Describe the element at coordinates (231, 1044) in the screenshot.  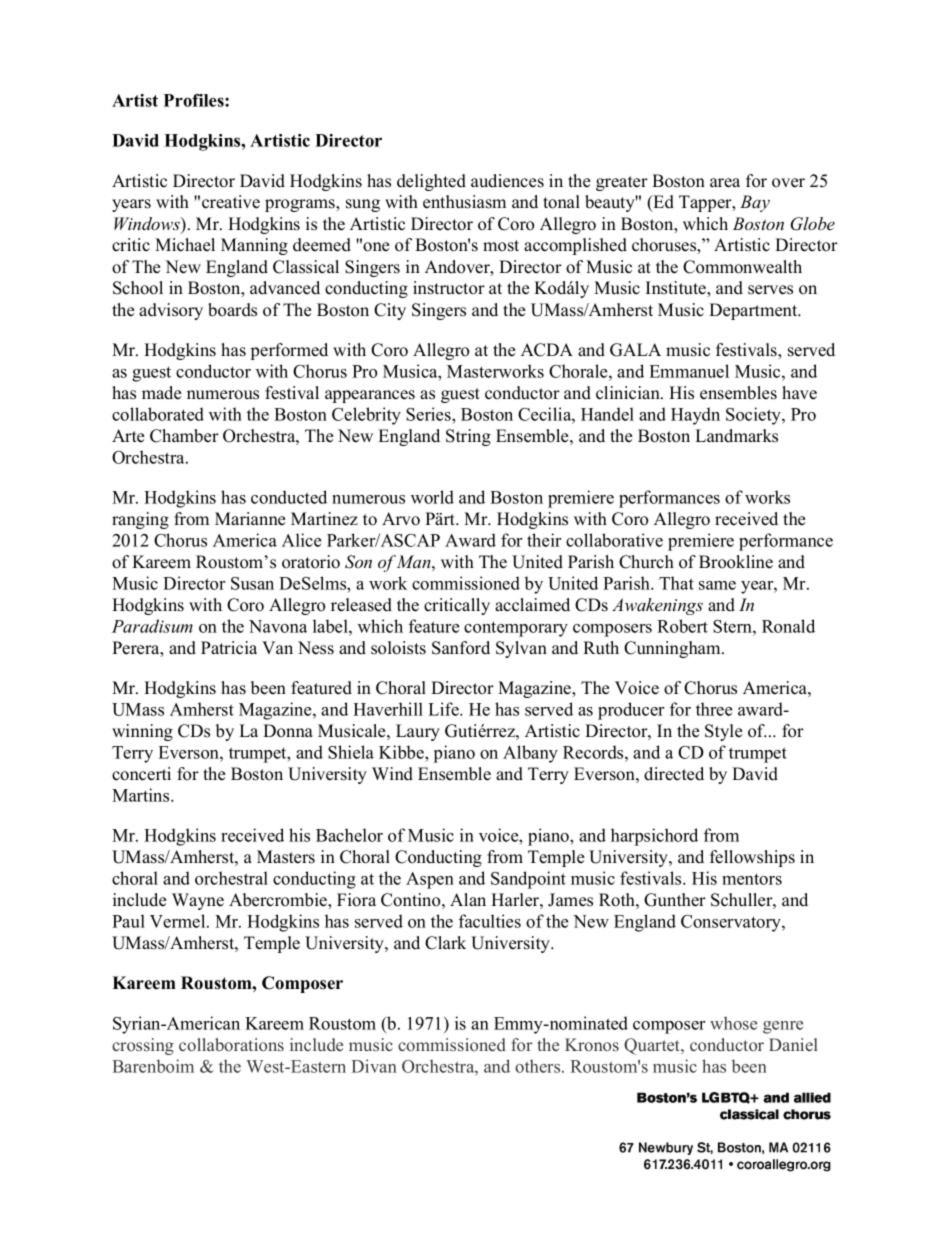
I see `collaborations` at that location.
